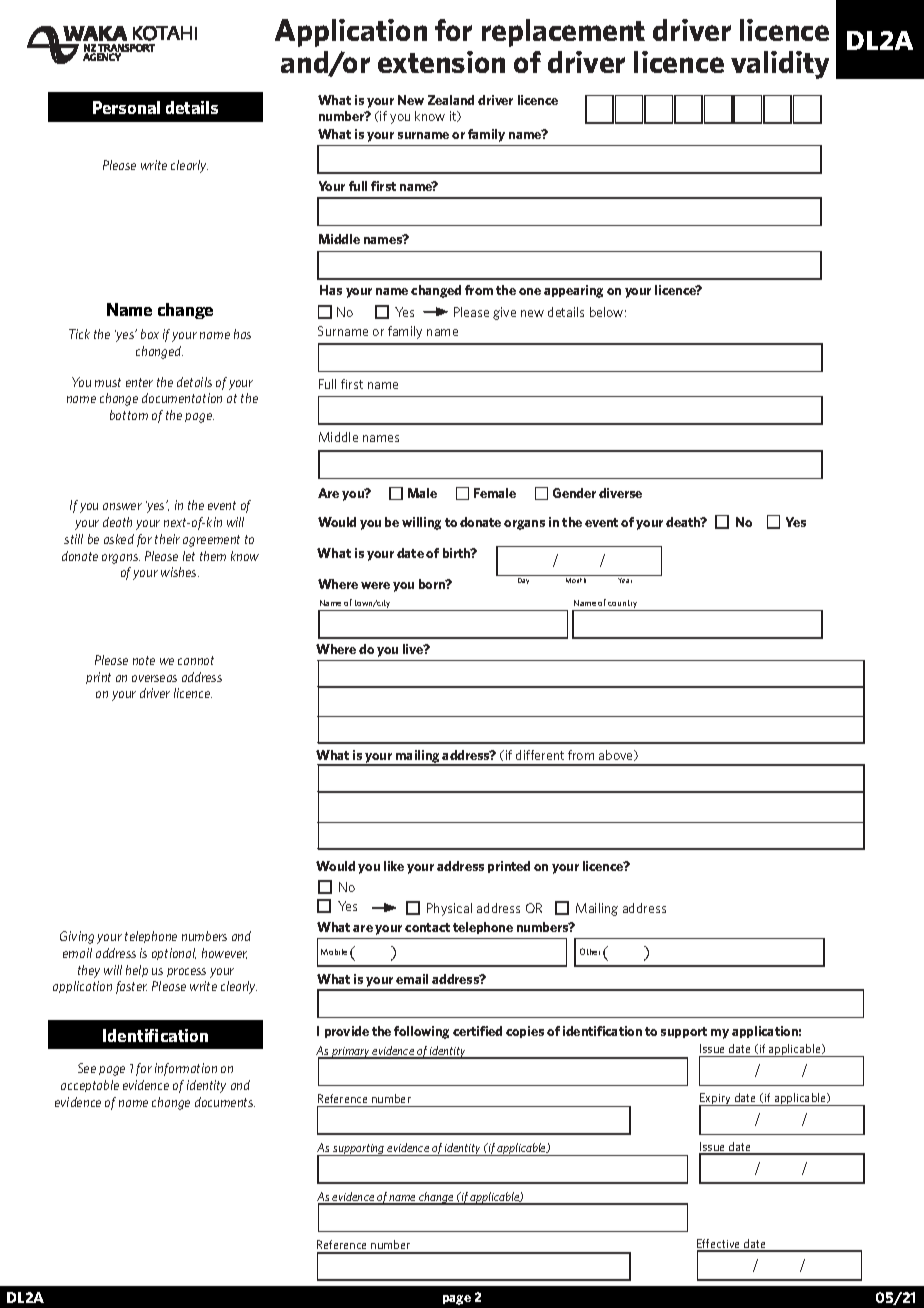 This page has height=1308, width=924. Describe the element at coordinates (617, 755) in the page. I see `above` at that location.
